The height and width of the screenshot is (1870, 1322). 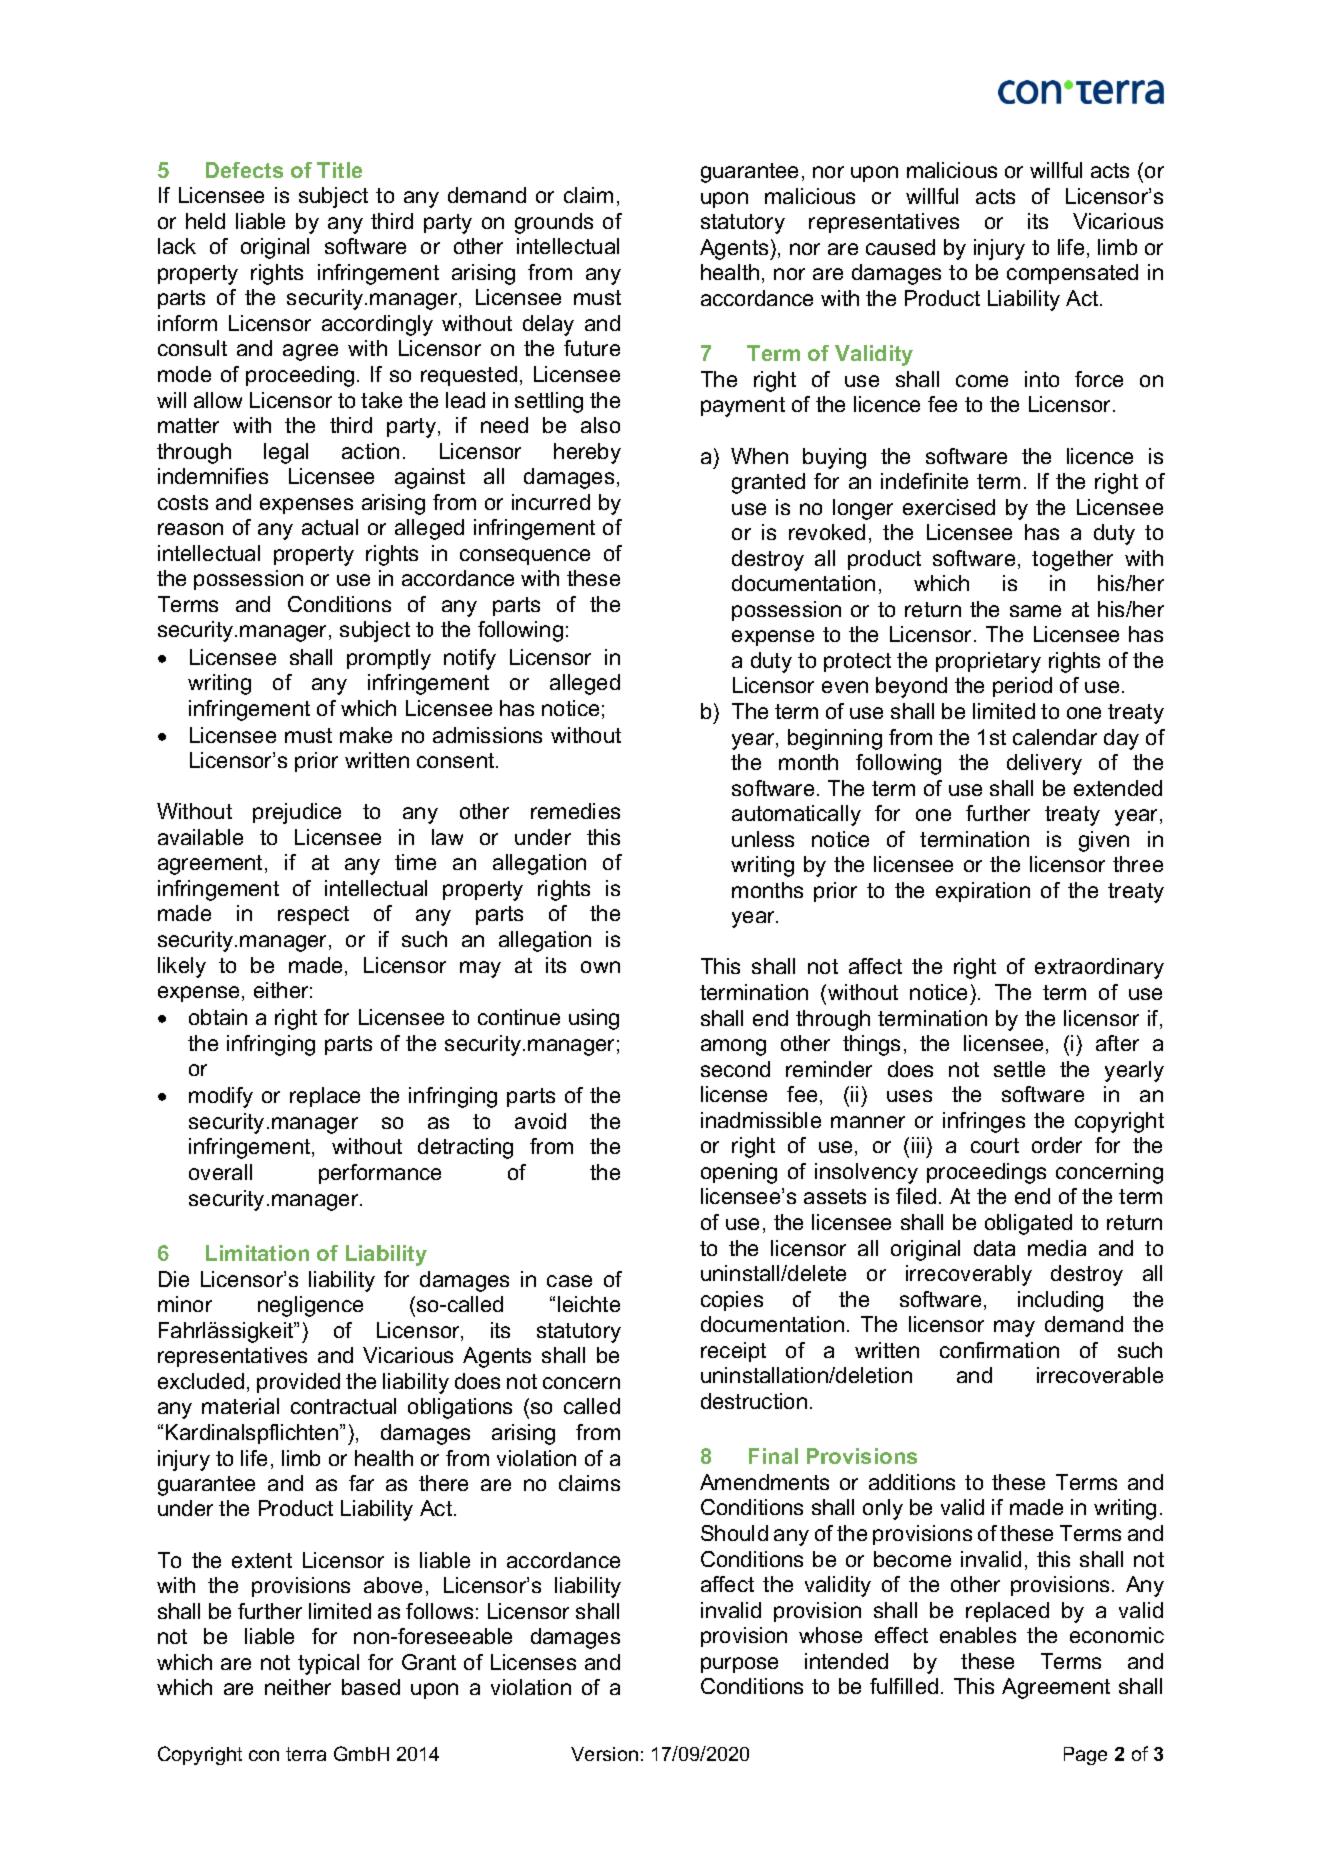 What do you see at coordinates (339, 170) in the screenshot?
I see `Title` at bounding box center [339, 170].
